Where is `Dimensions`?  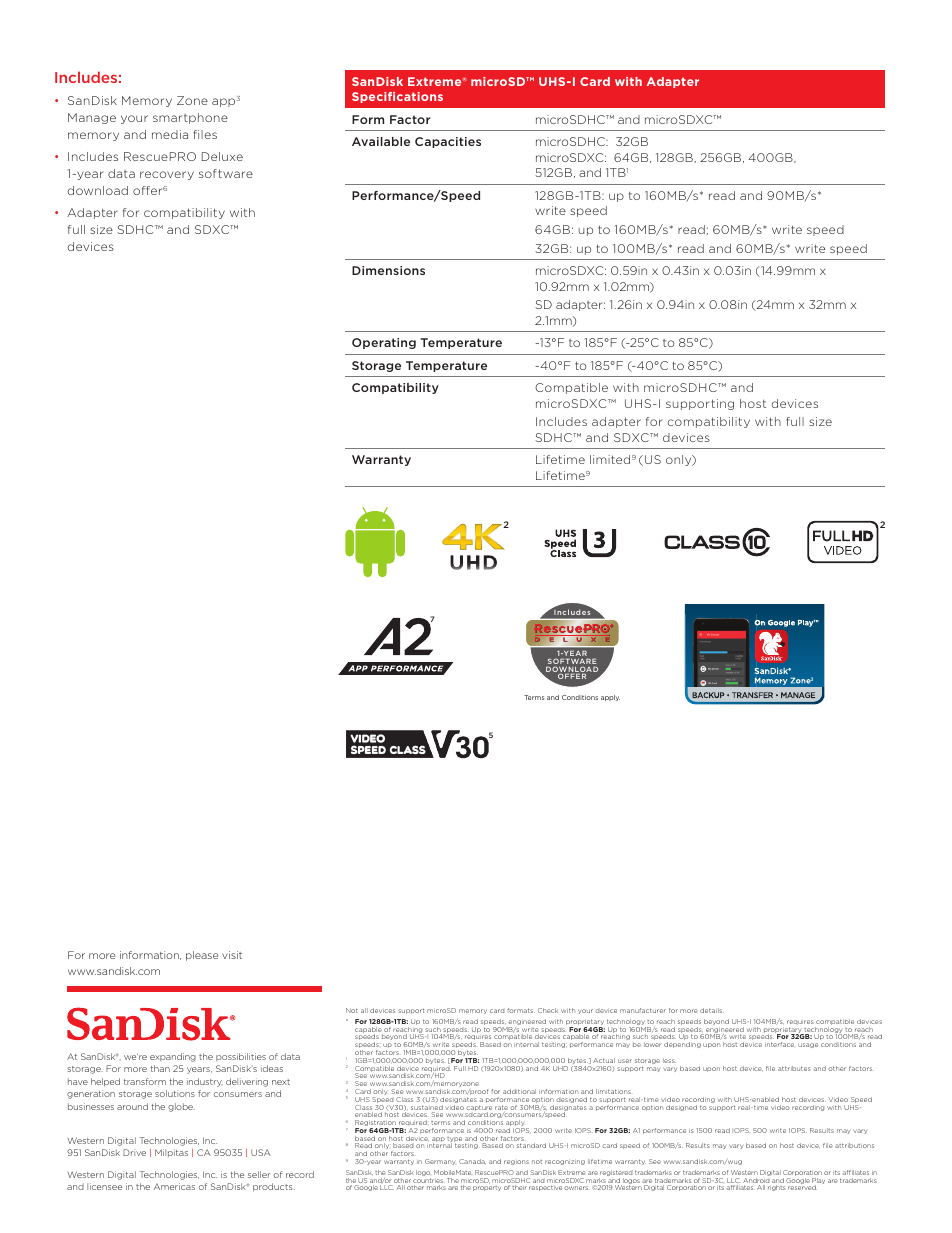 Dimensions is located at coordinates (388, 270).
